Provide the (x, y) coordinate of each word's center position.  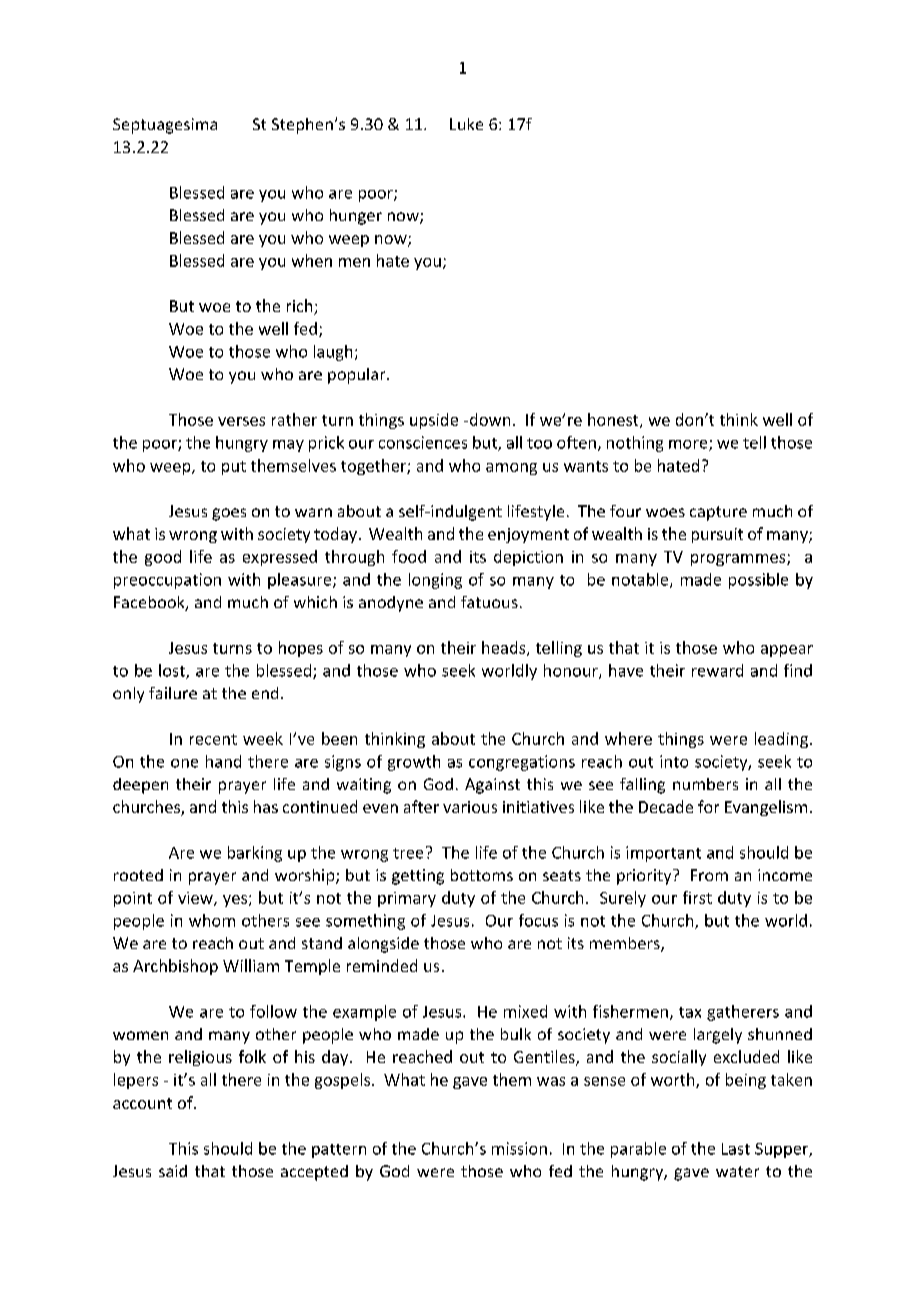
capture (718, 513)
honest (614, 420)
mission (519, 1148)
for (708, 806)
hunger (356, 217)
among (511, 469)
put (234, 468)
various (470, 807)
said (173, 1171)
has (266, 806)
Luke (466, 124)
